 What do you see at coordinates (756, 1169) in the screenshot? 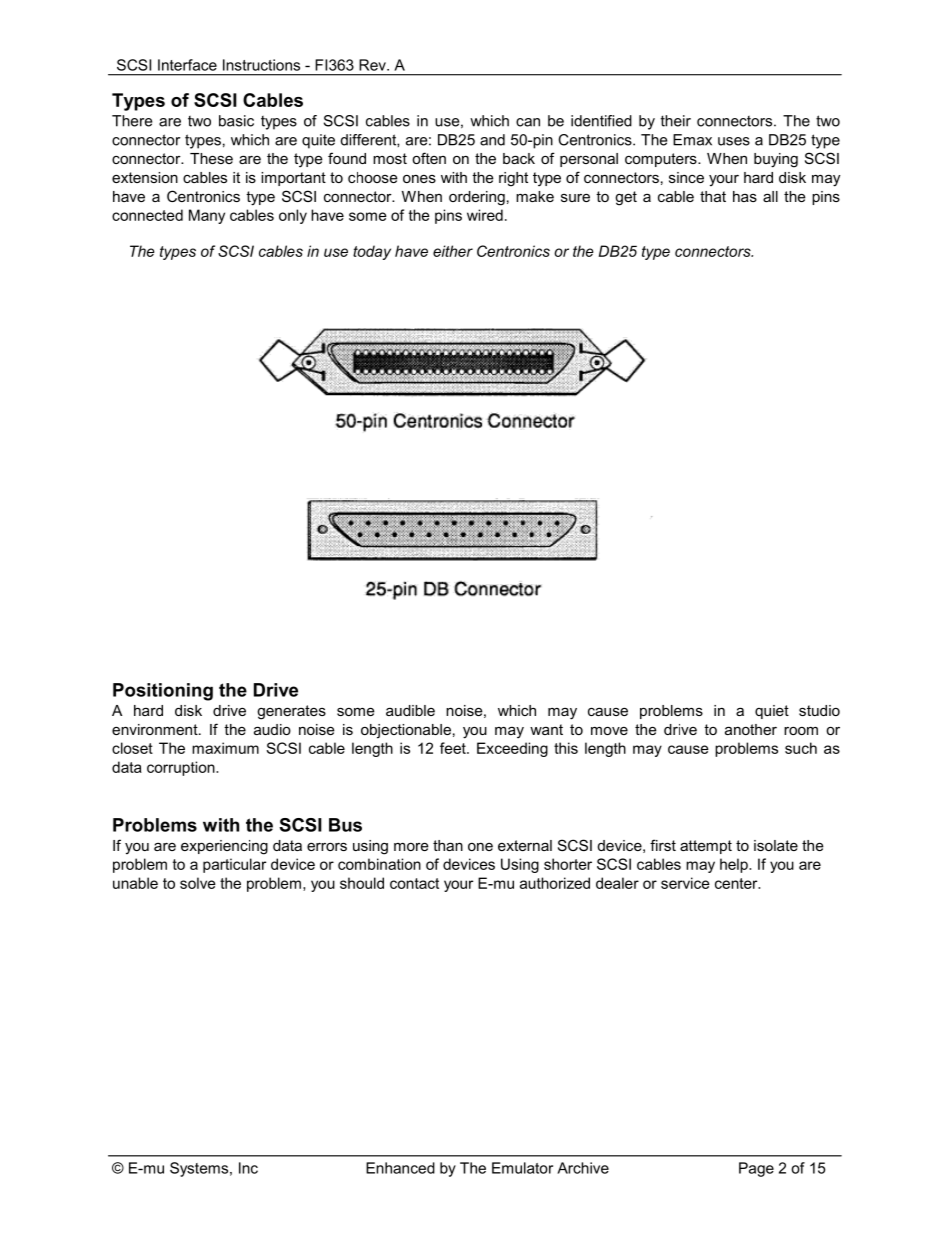
I see `Page` at bounding box center [756, 1169].
